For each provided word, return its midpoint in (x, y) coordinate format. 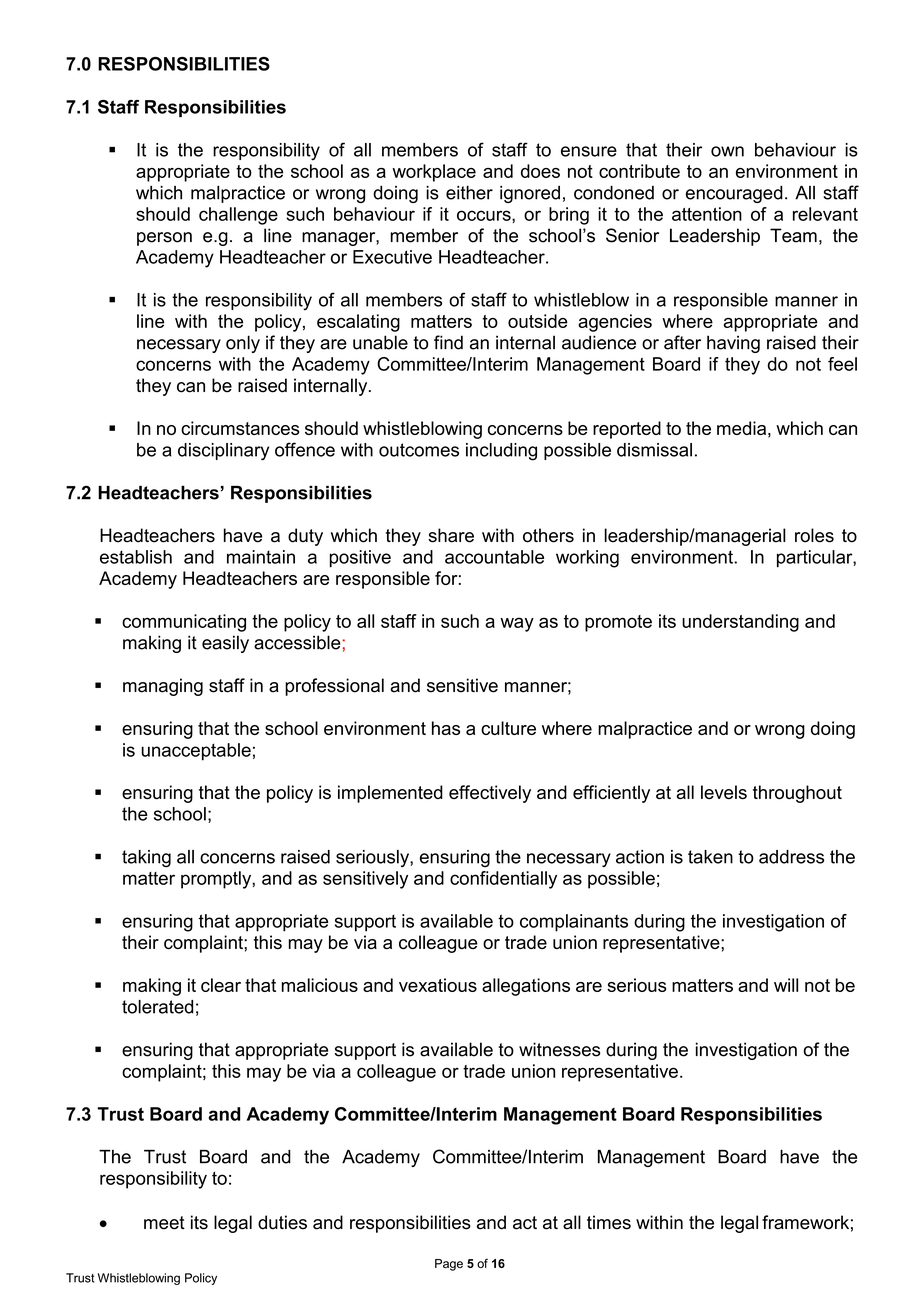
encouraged (734, 194)
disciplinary (223, 452)
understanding (740, 623)
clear (221, 985)
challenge (238, 216)
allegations (526, 987)
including (501, 452)
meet (164, 1223)
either (469, 193)
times (609, 1222)
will (786, 985)
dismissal (654, 450)
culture (508, 728)
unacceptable (196, 752)
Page (449, 1265)
